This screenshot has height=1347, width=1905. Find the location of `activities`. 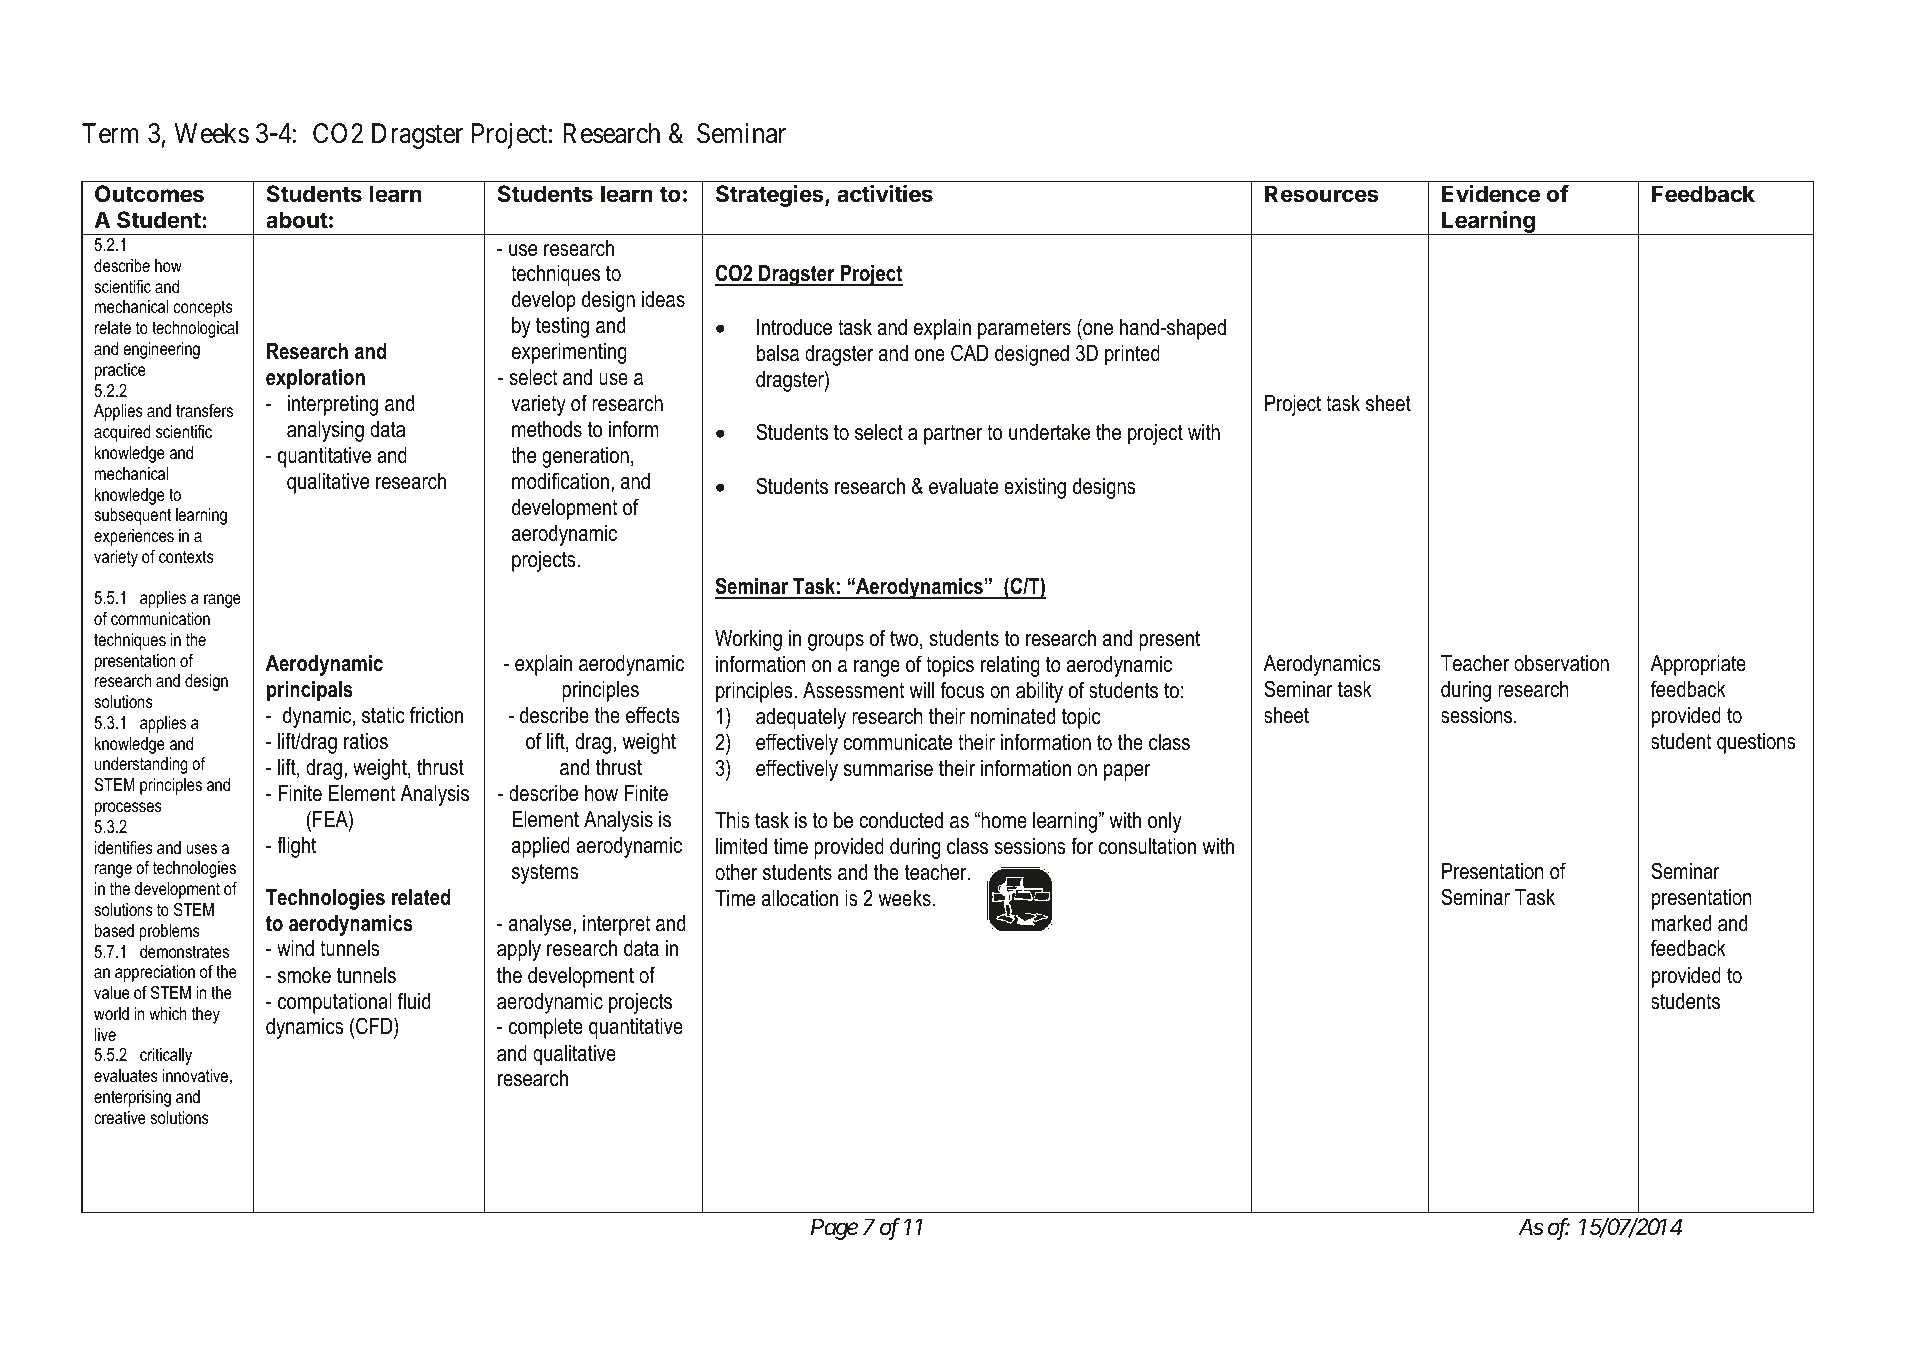

activities is located at coordinates (885, 194).
